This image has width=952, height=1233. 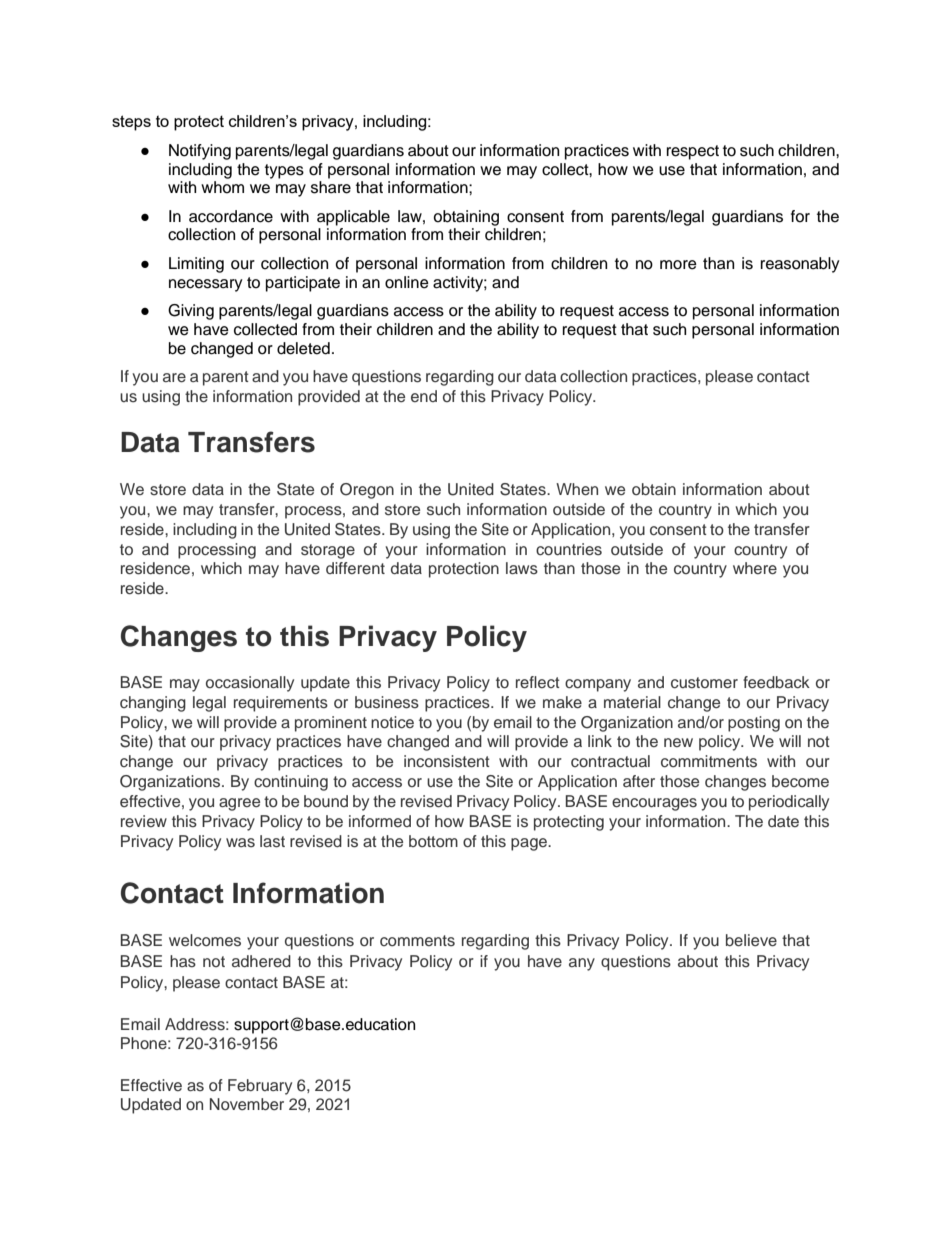 I want to click on When, so click(x=577, y=489).
